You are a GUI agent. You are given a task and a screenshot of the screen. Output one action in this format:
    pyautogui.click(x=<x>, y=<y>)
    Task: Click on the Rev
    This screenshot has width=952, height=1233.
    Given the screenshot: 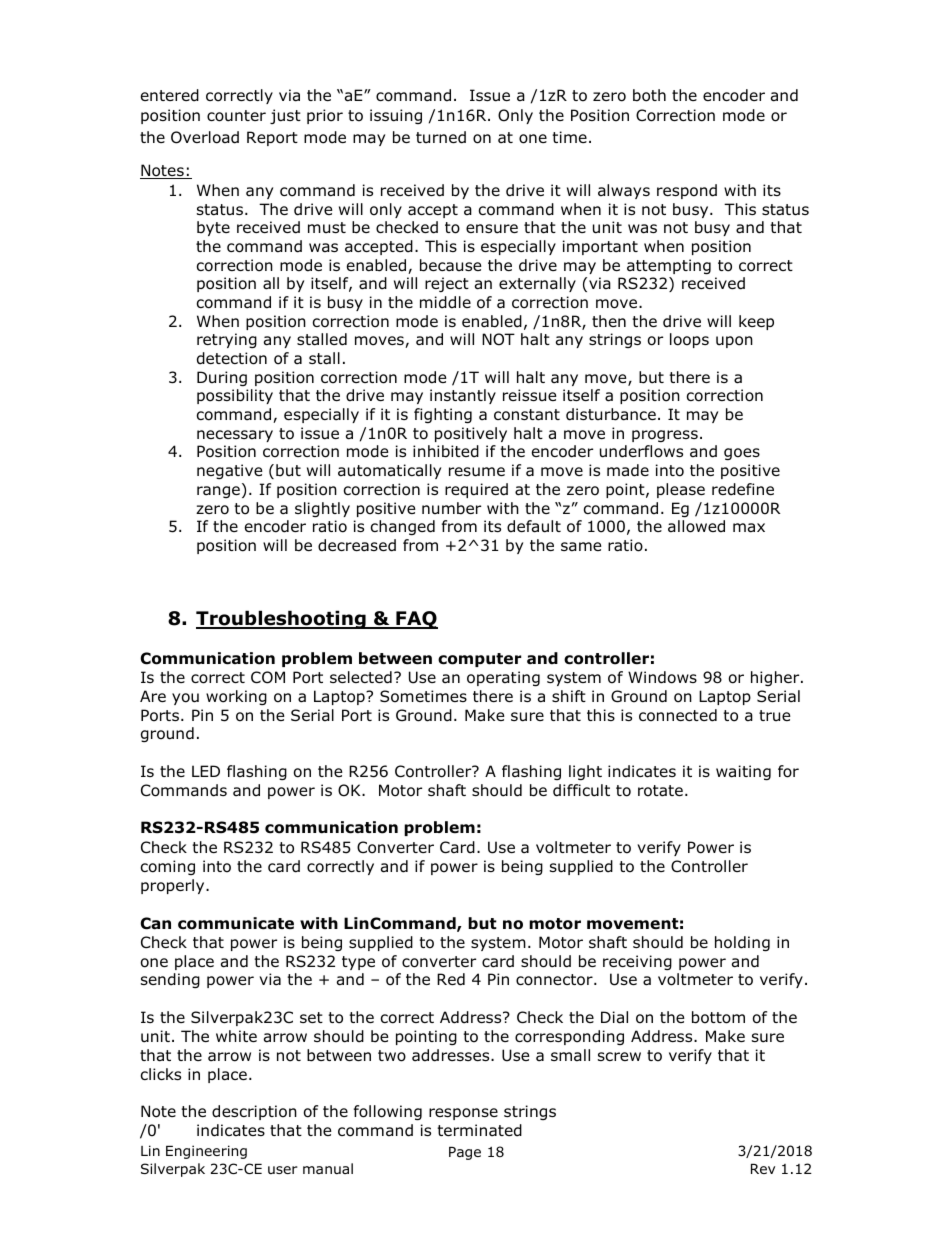 What is the action you would take?
    pyautogui.click(x=763, y=1169)
